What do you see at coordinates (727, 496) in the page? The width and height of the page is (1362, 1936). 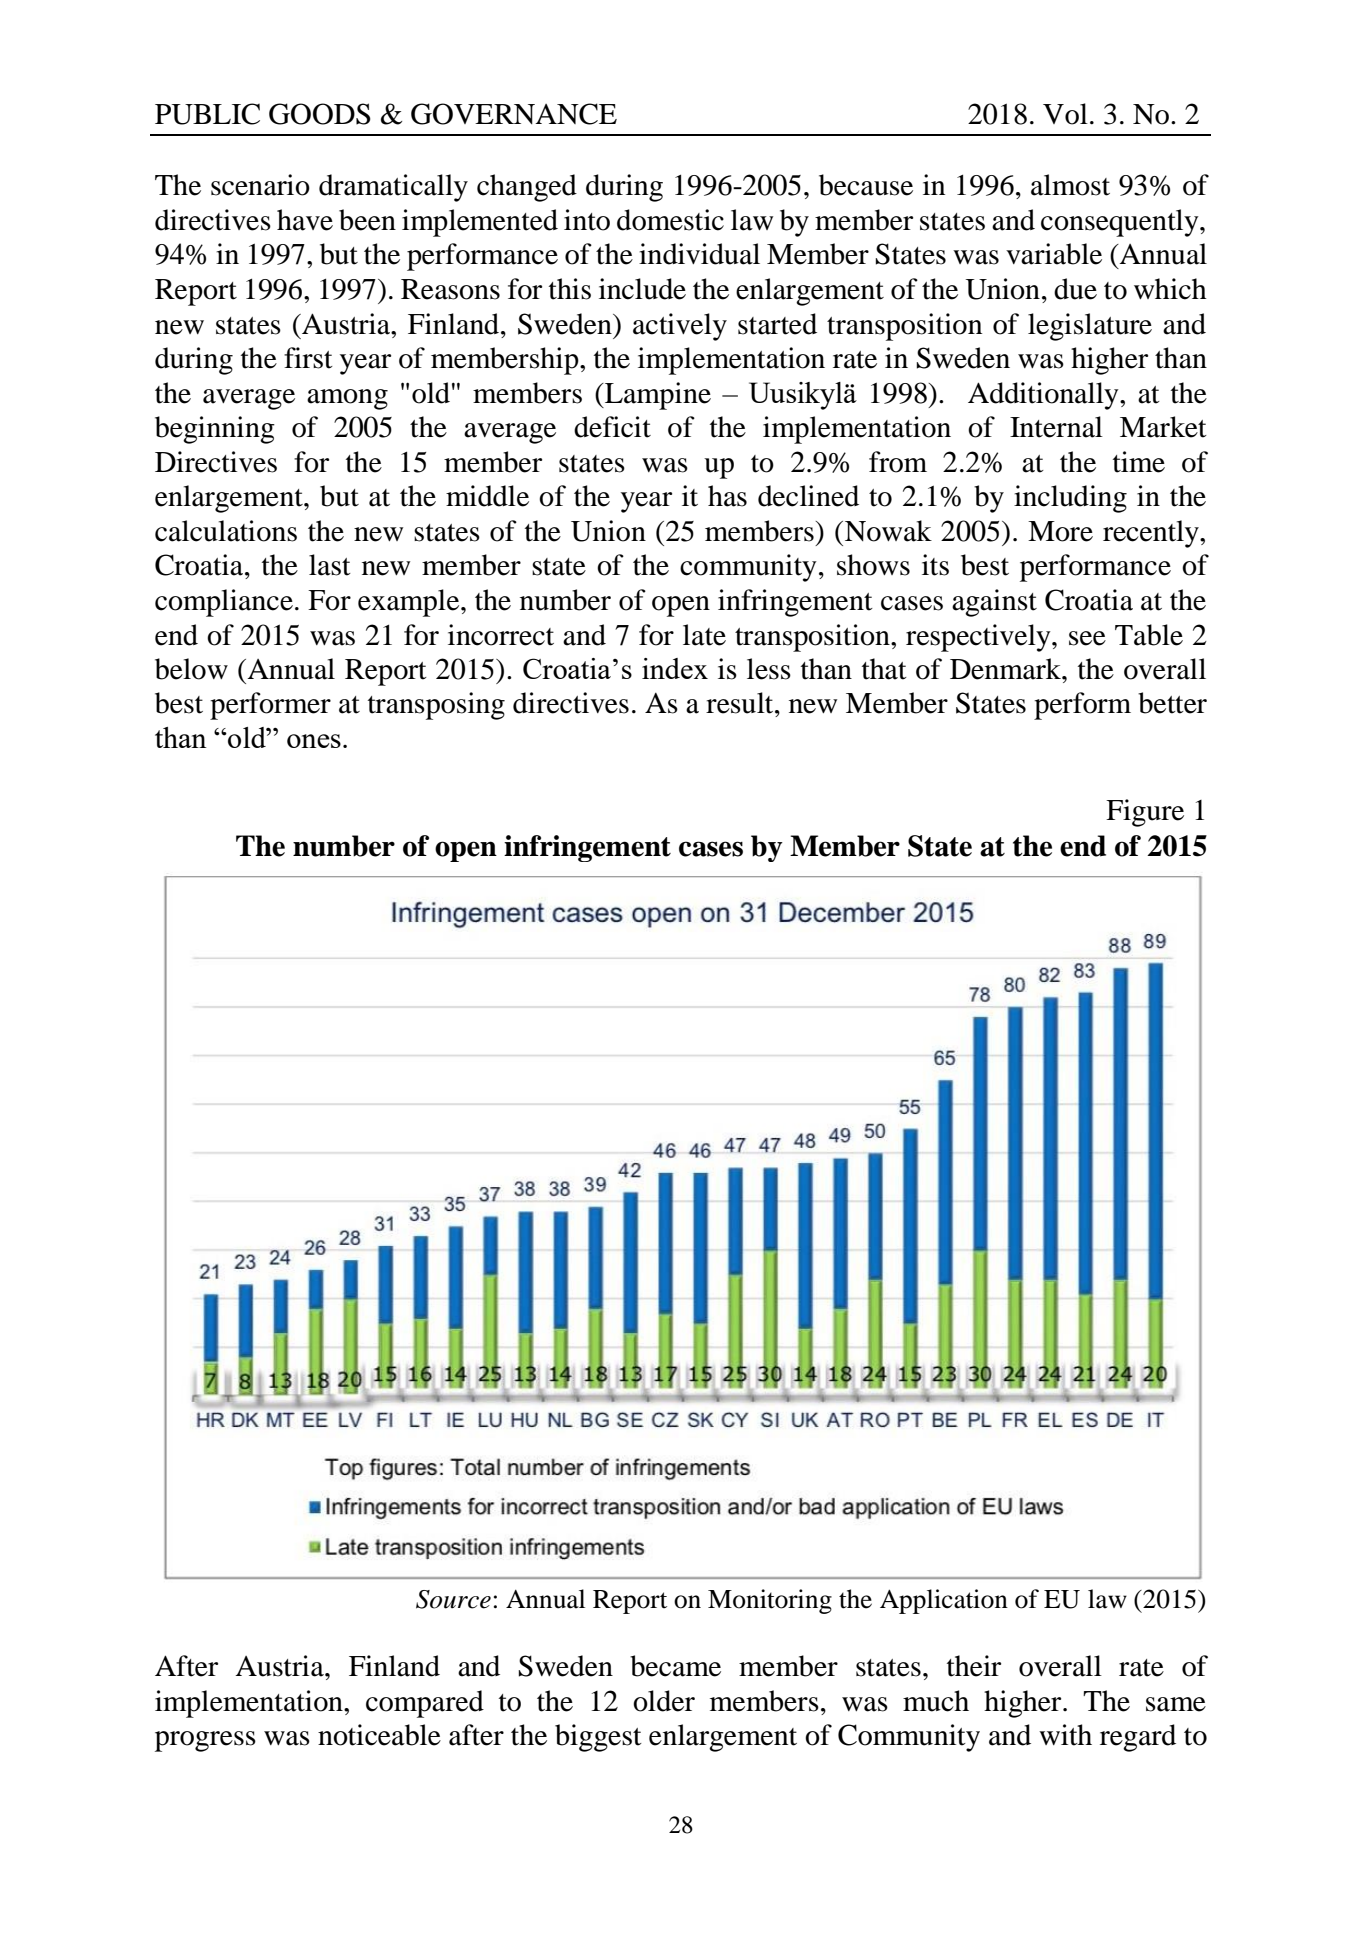 I see `has` at bounding box center [727, 496].
